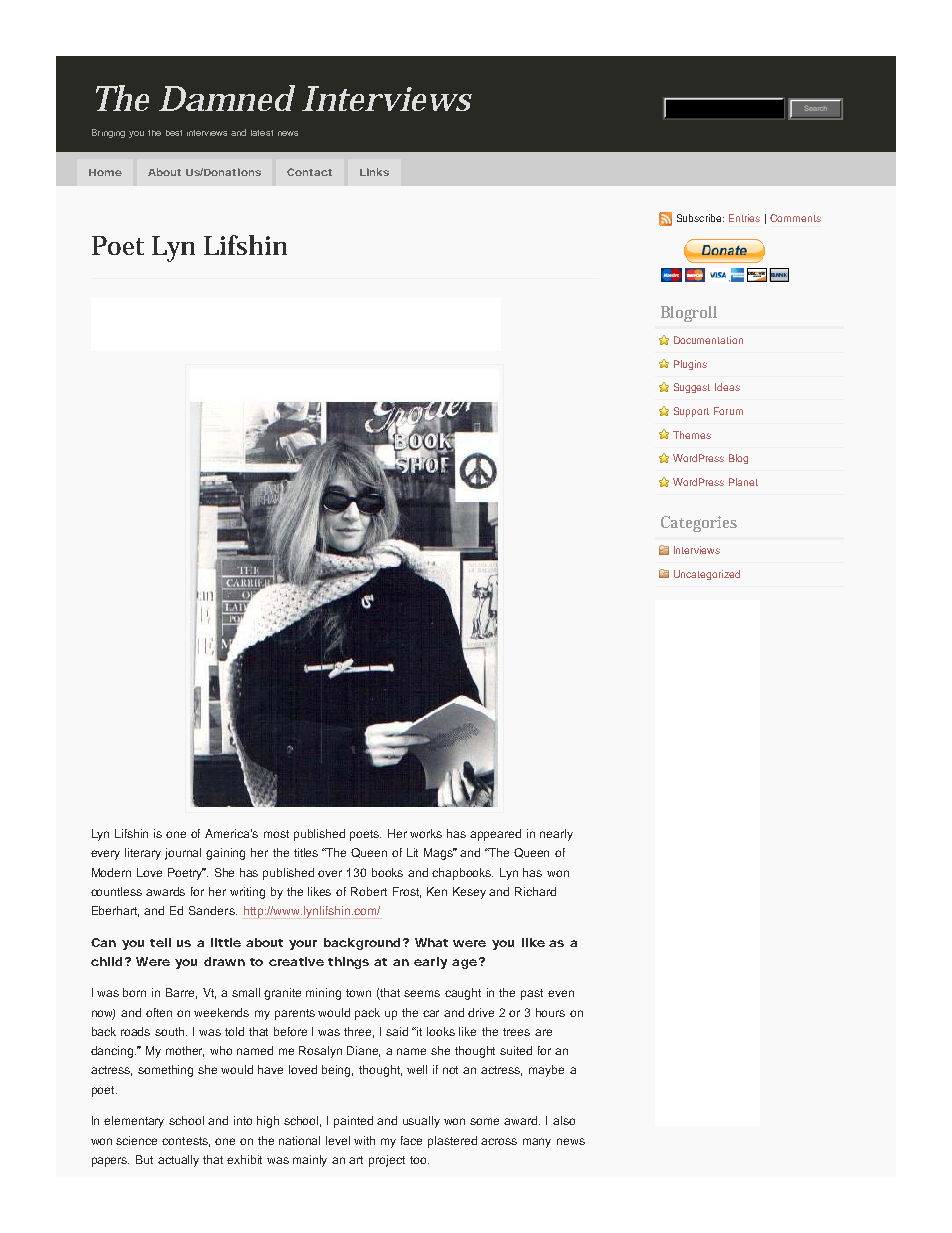 This page has height=1233, width=952. What do you see at coordinates (374, 172) in the page?
I see `Links` at bounding box center [374, 172].
